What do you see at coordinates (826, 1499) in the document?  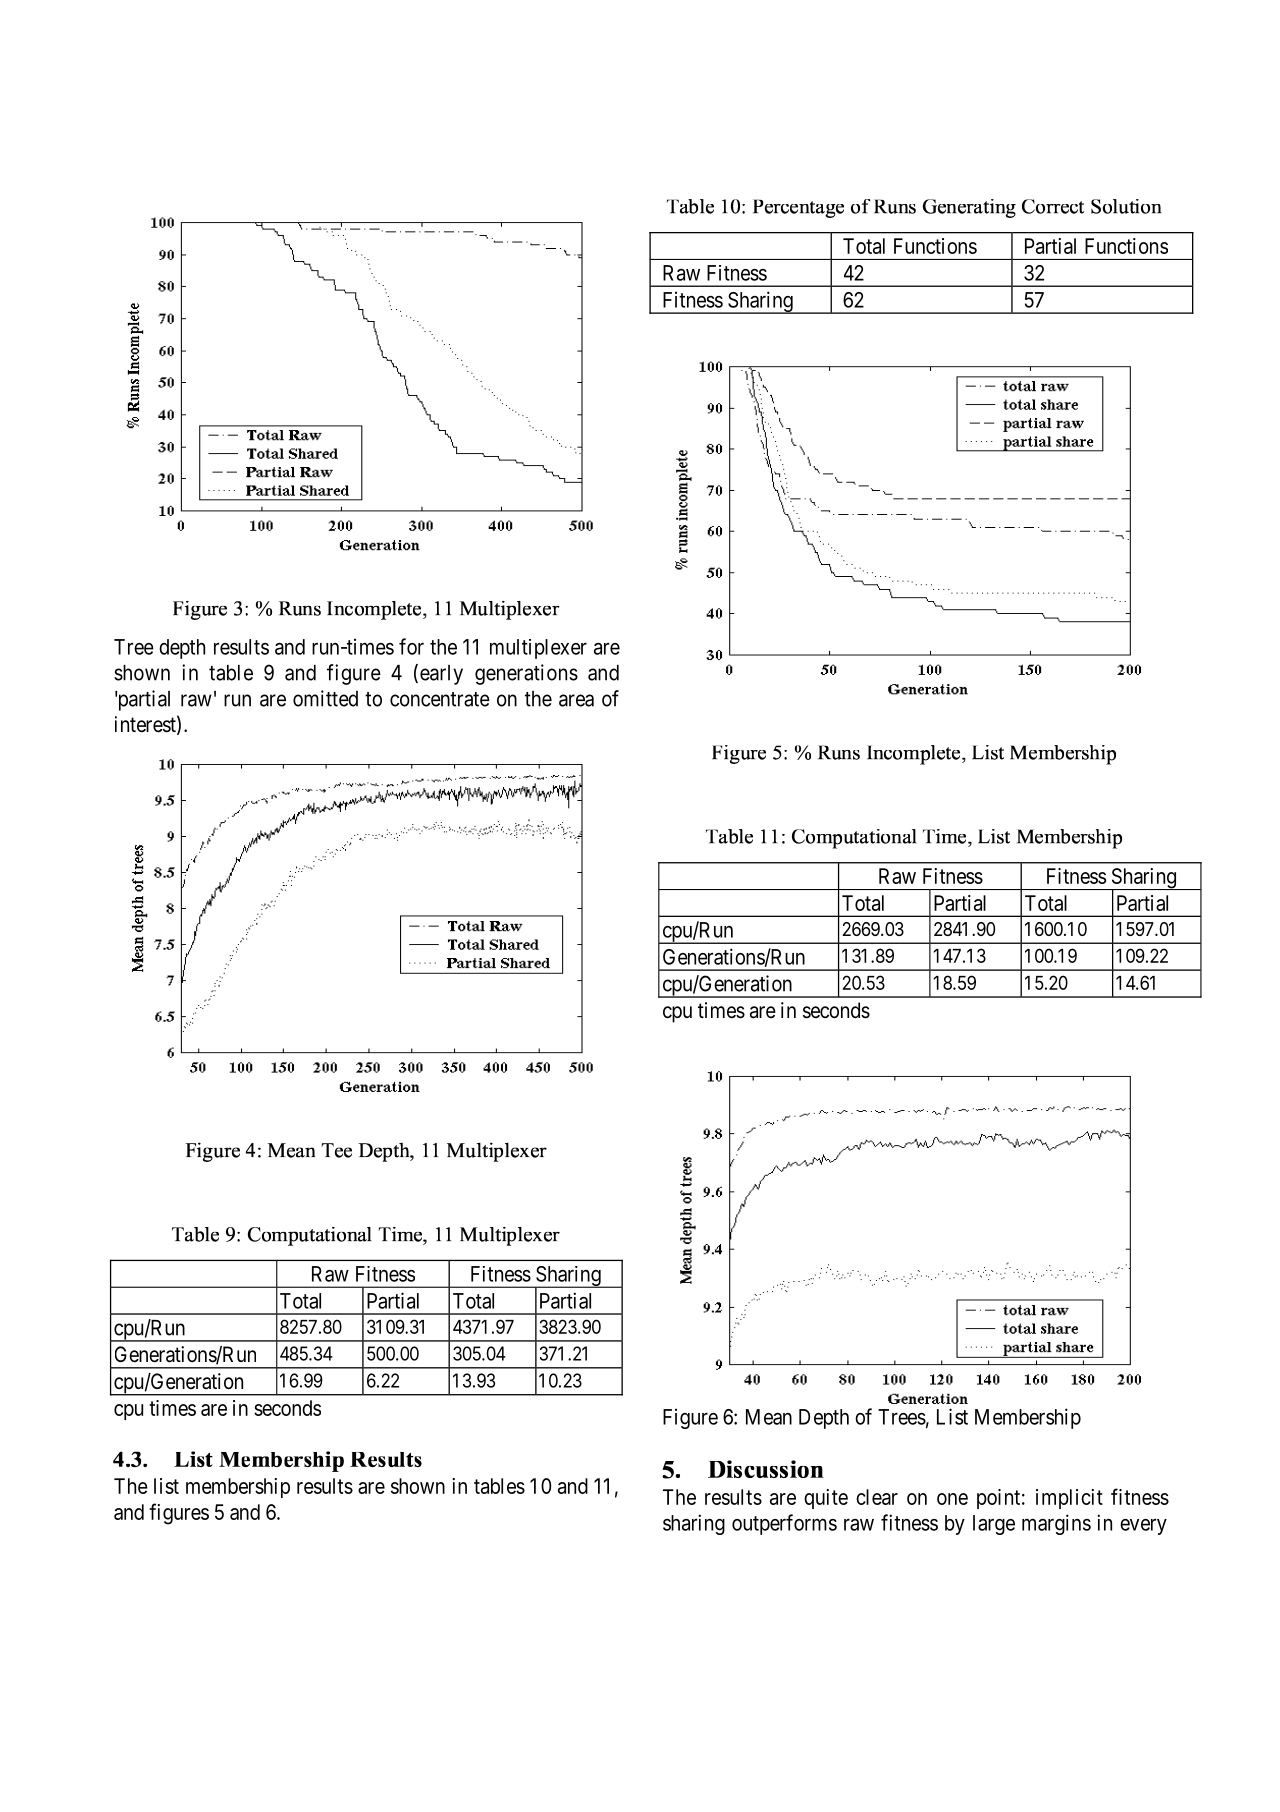 I see `quite` at bounding box center [826, 1499].
